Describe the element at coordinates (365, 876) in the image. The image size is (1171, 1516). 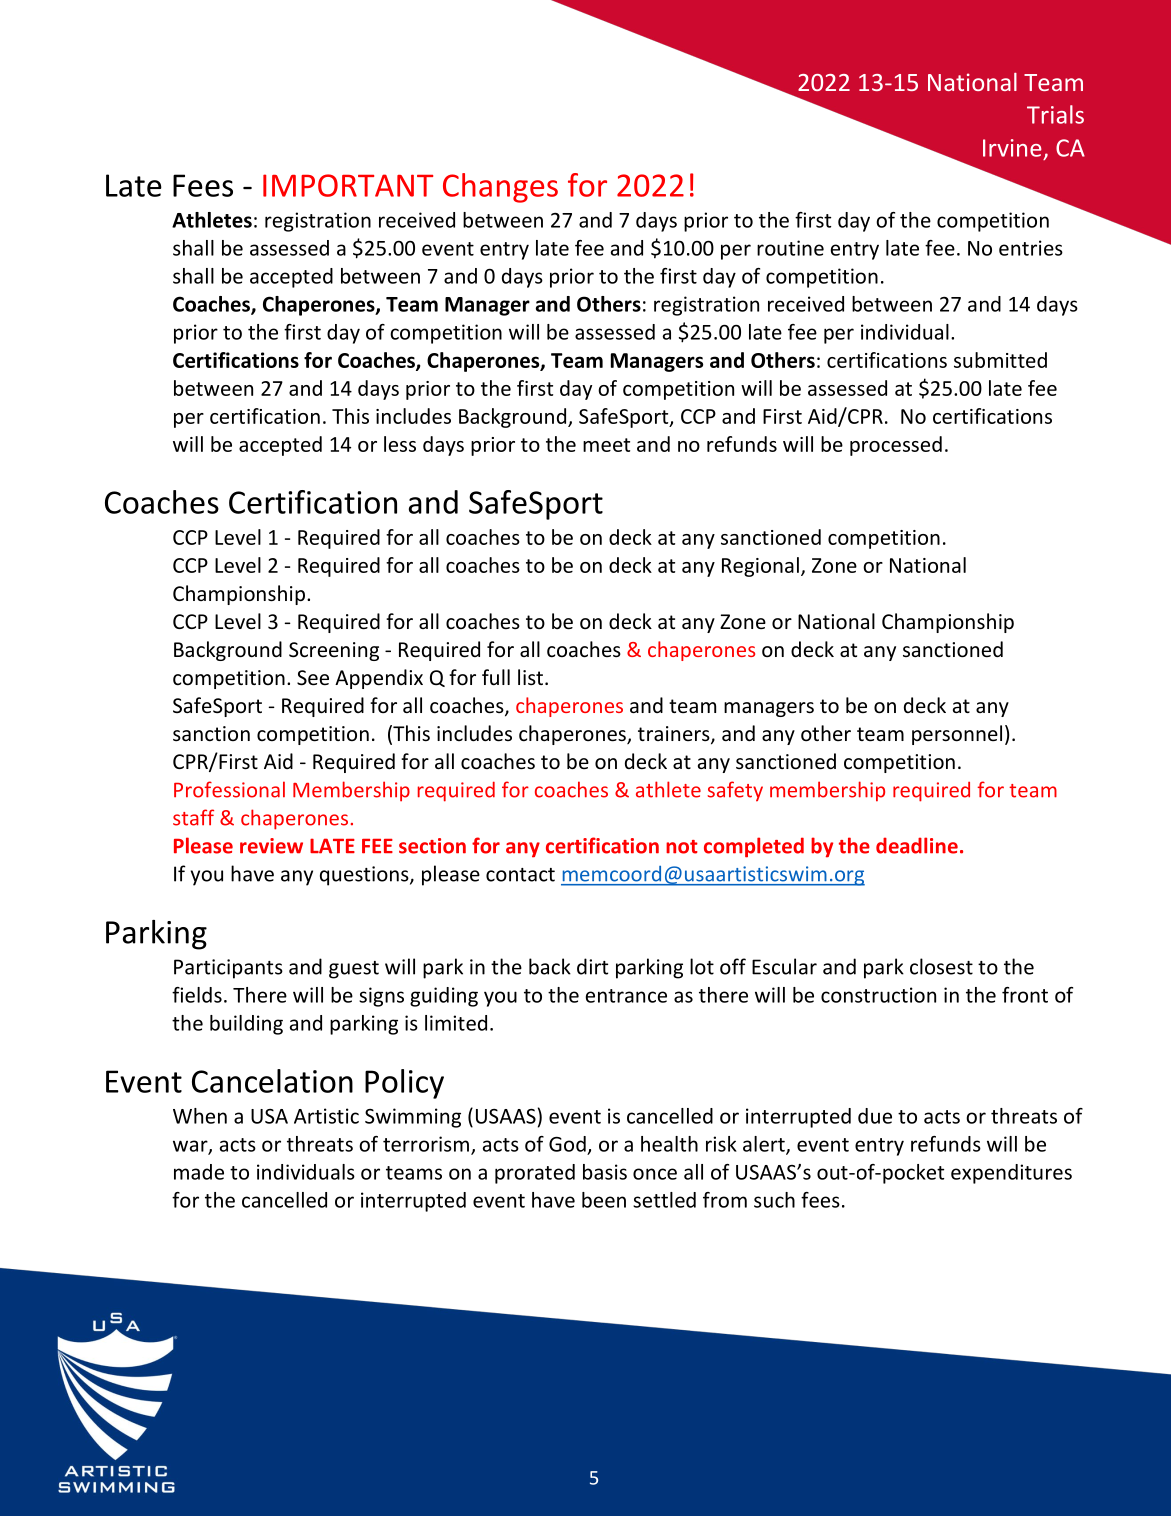
I see `questions` at that location.
